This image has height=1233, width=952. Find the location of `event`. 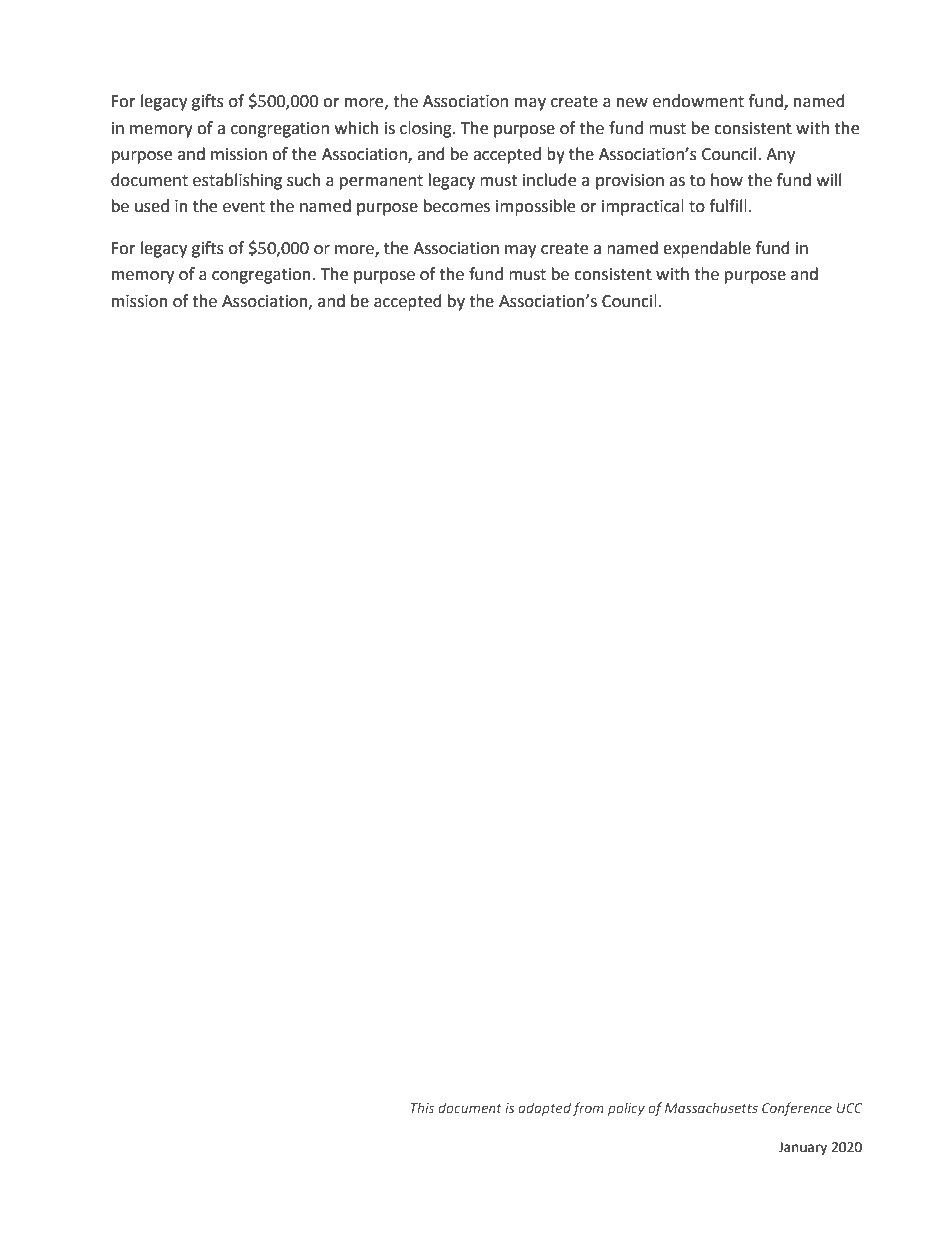

event is located at coordinates (244, 207).
